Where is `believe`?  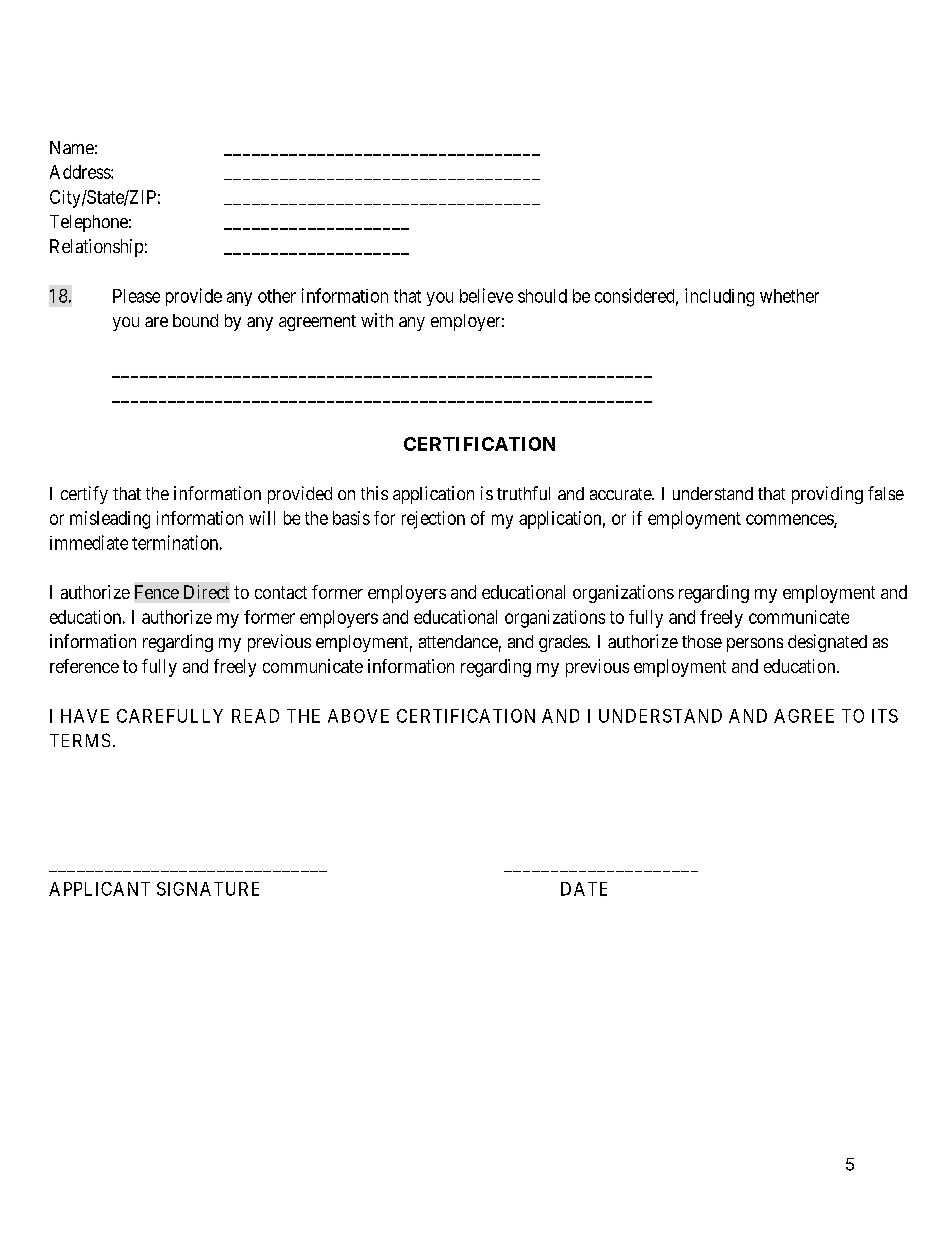
believe is located at coordinates (486, 295).
